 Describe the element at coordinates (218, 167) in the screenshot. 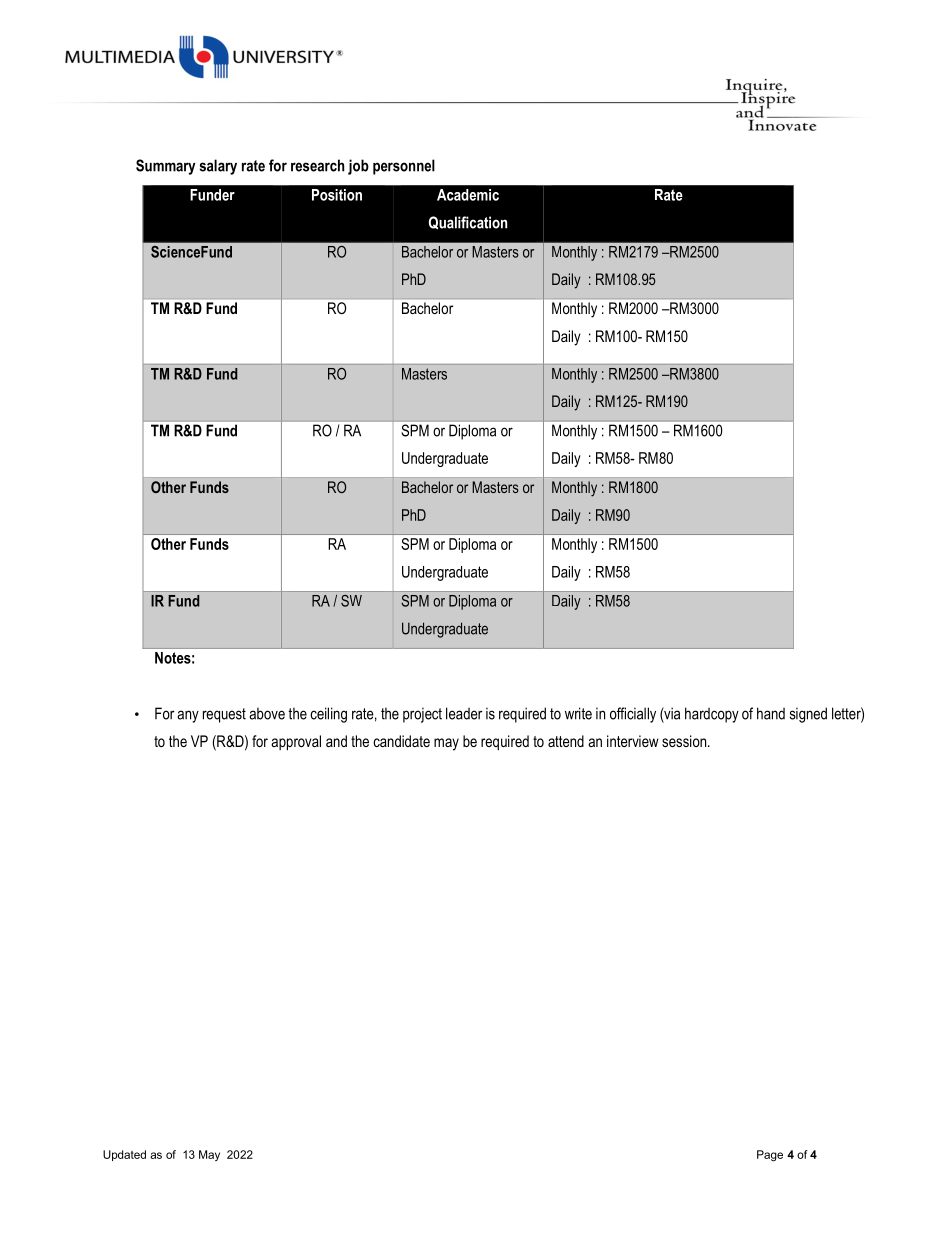

I see `salary` at that location.
